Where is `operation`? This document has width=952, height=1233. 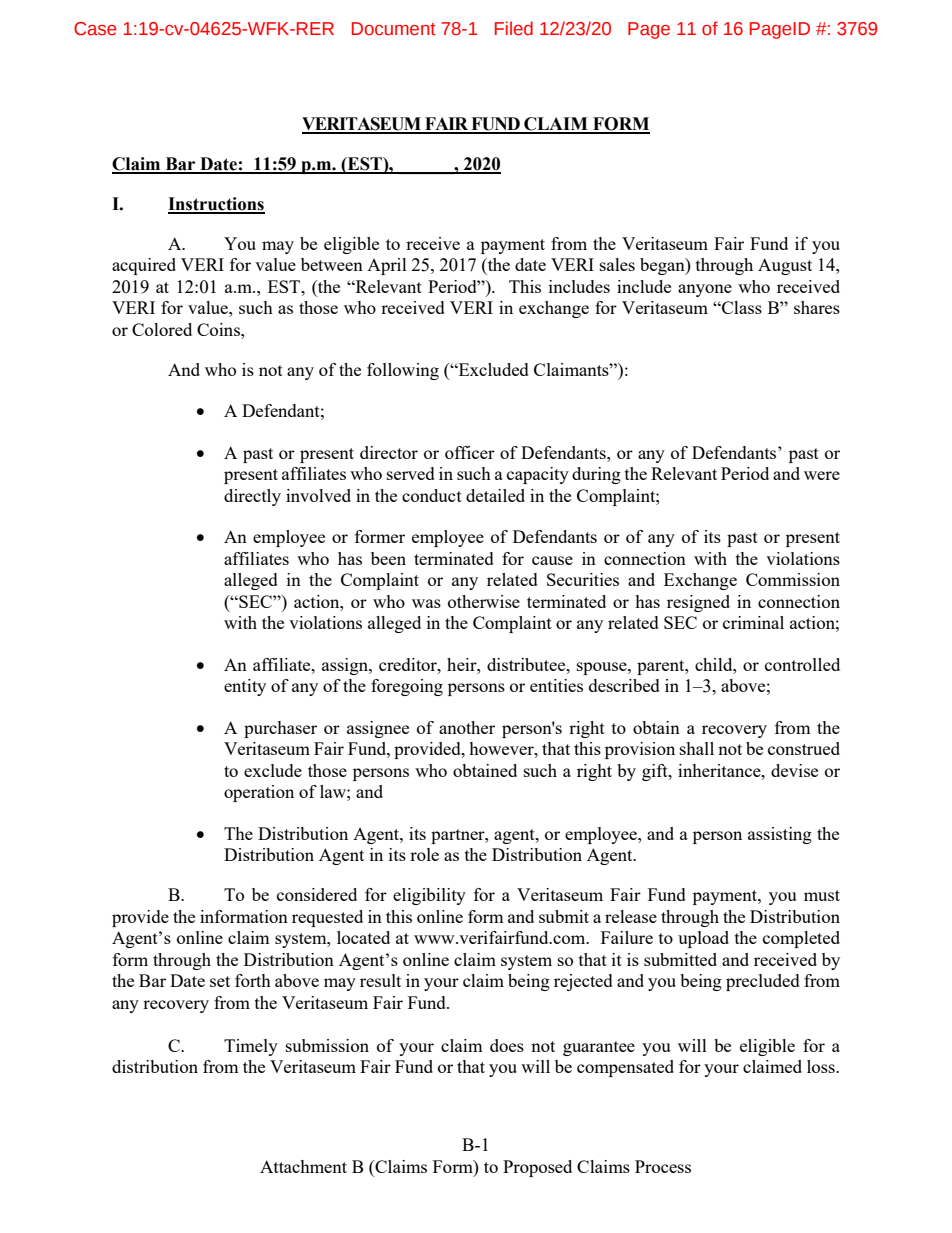 operation is located at coordinates (259, 793).
